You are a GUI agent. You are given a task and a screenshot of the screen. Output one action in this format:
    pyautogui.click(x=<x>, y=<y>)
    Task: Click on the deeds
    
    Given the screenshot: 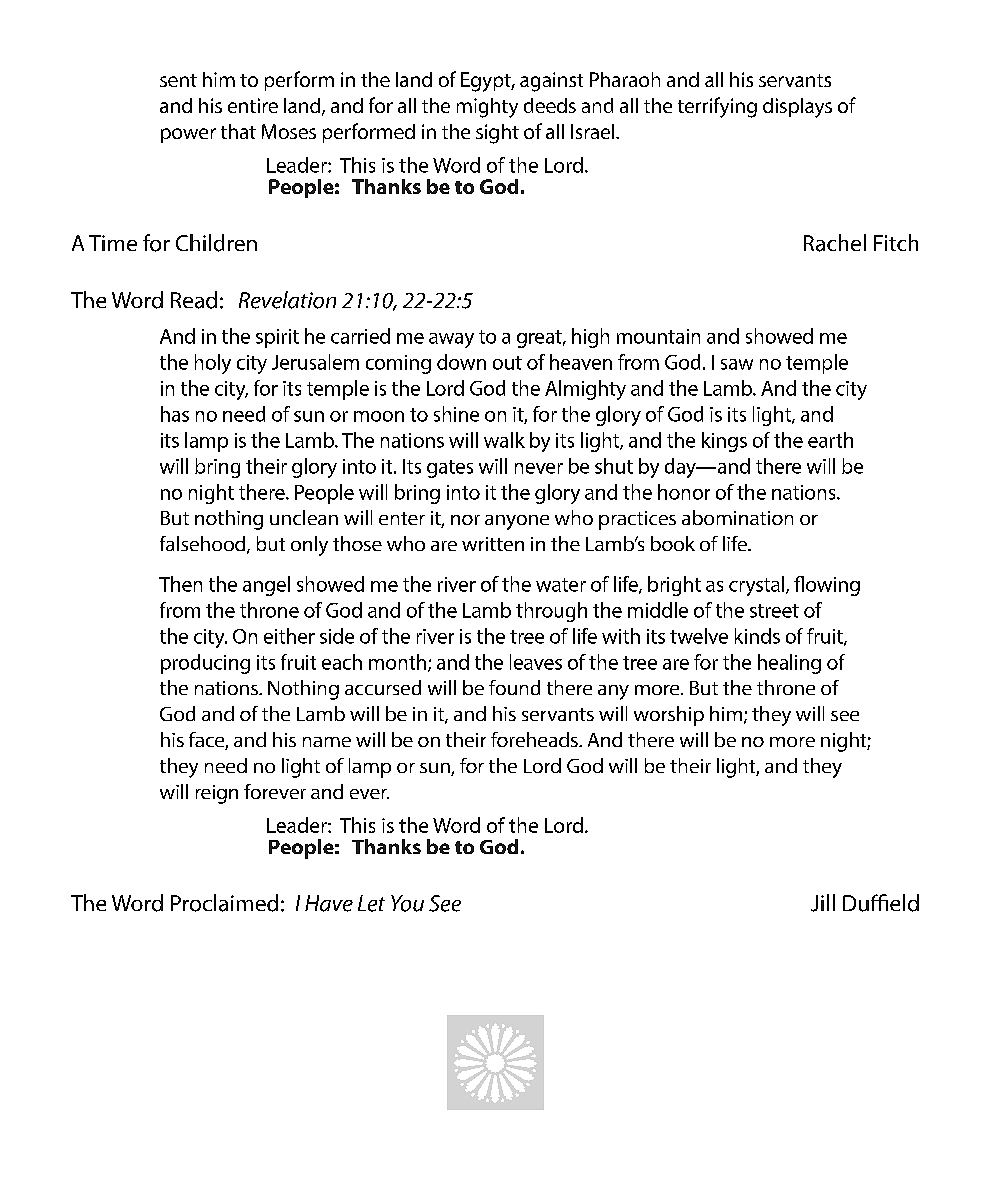 What is the action you would take?
    pyautogui.click(x=550, y=105)
